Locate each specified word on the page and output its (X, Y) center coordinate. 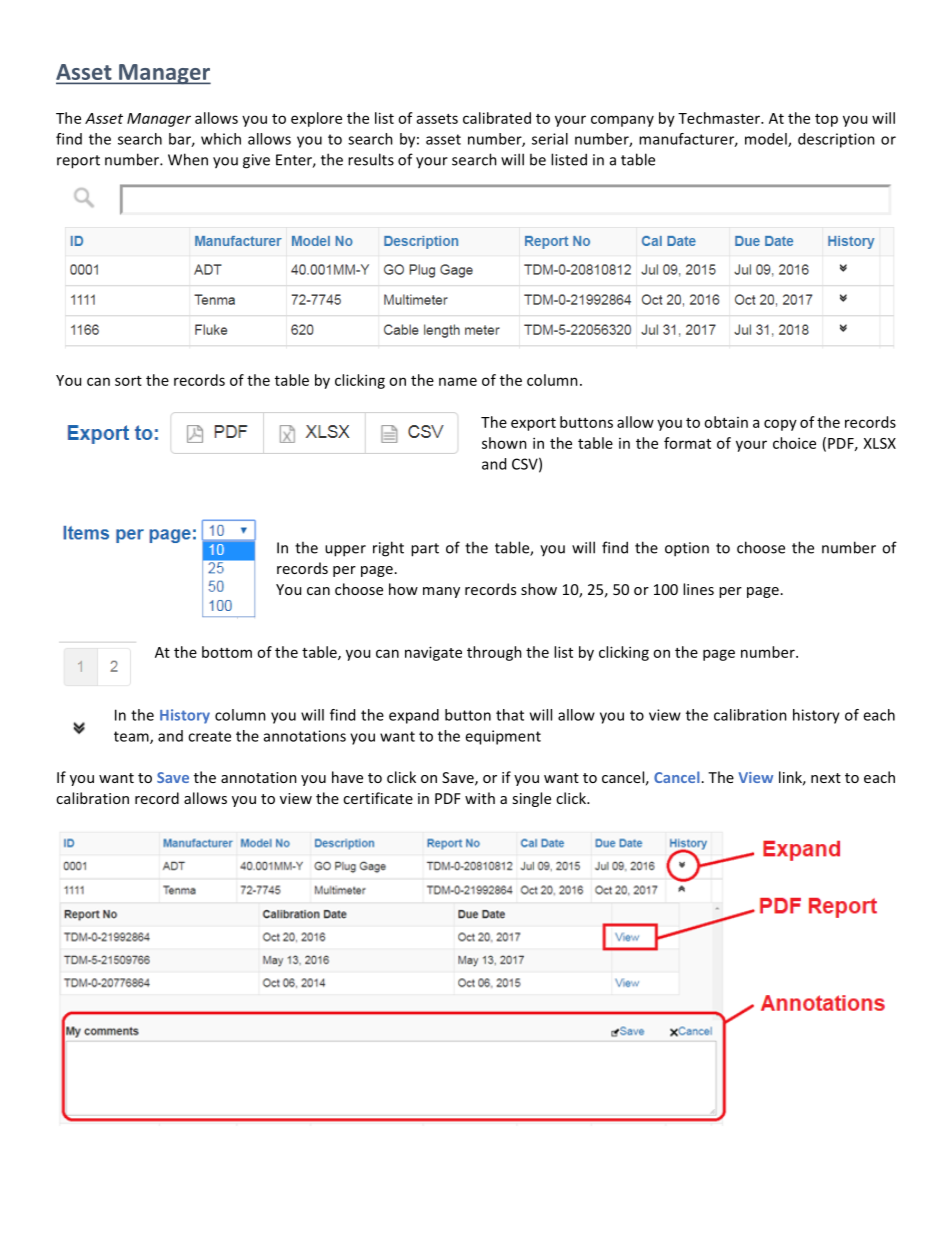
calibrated (497, 118)
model (767, 140)
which (221, 139)
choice (794, 443)
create (209, 736)
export (533, 424)
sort (128, 381)
